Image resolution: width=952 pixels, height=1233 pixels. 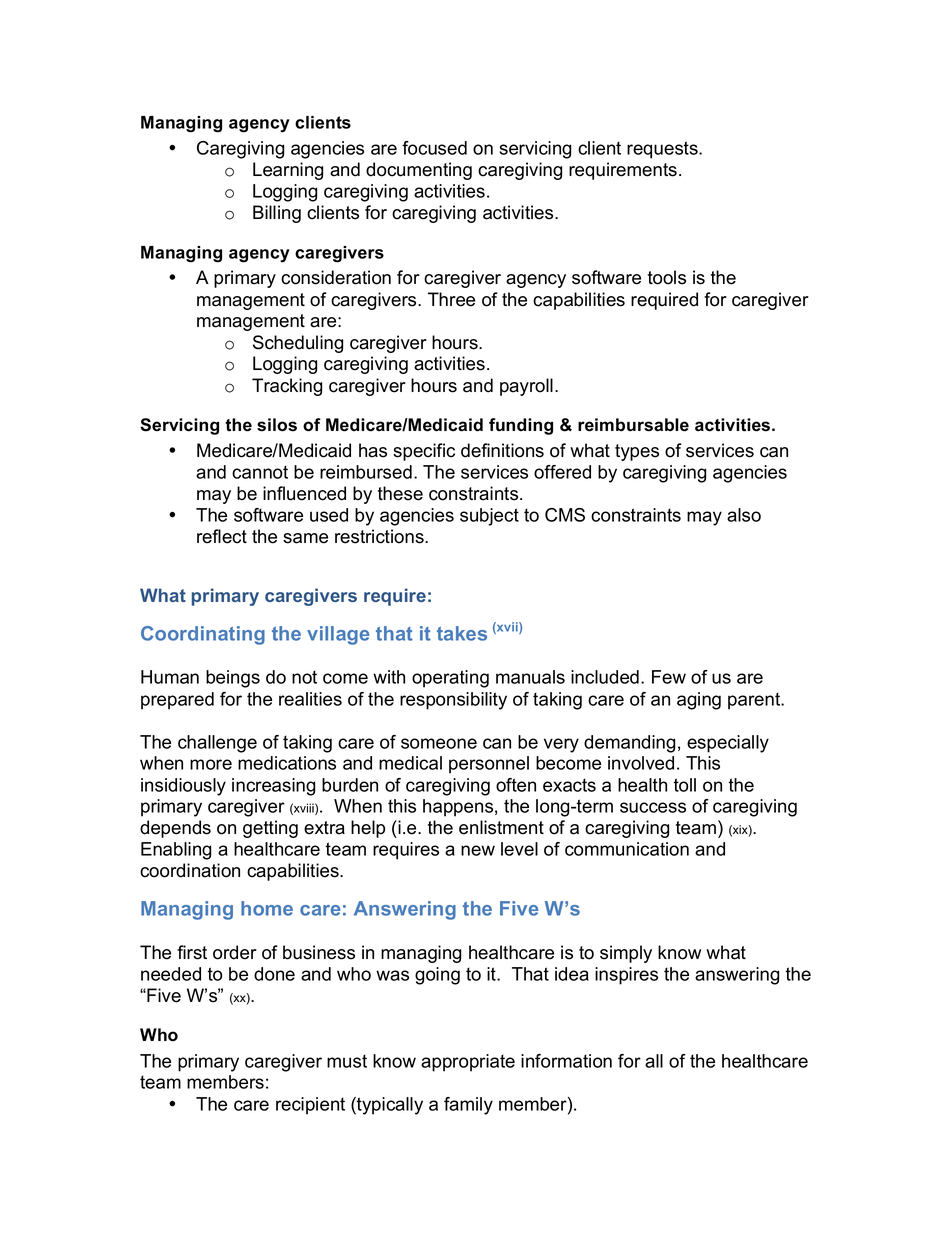 What do you see at coordinates (478, 850) in the image?
I see `new` at bounding box center [478, 850].
